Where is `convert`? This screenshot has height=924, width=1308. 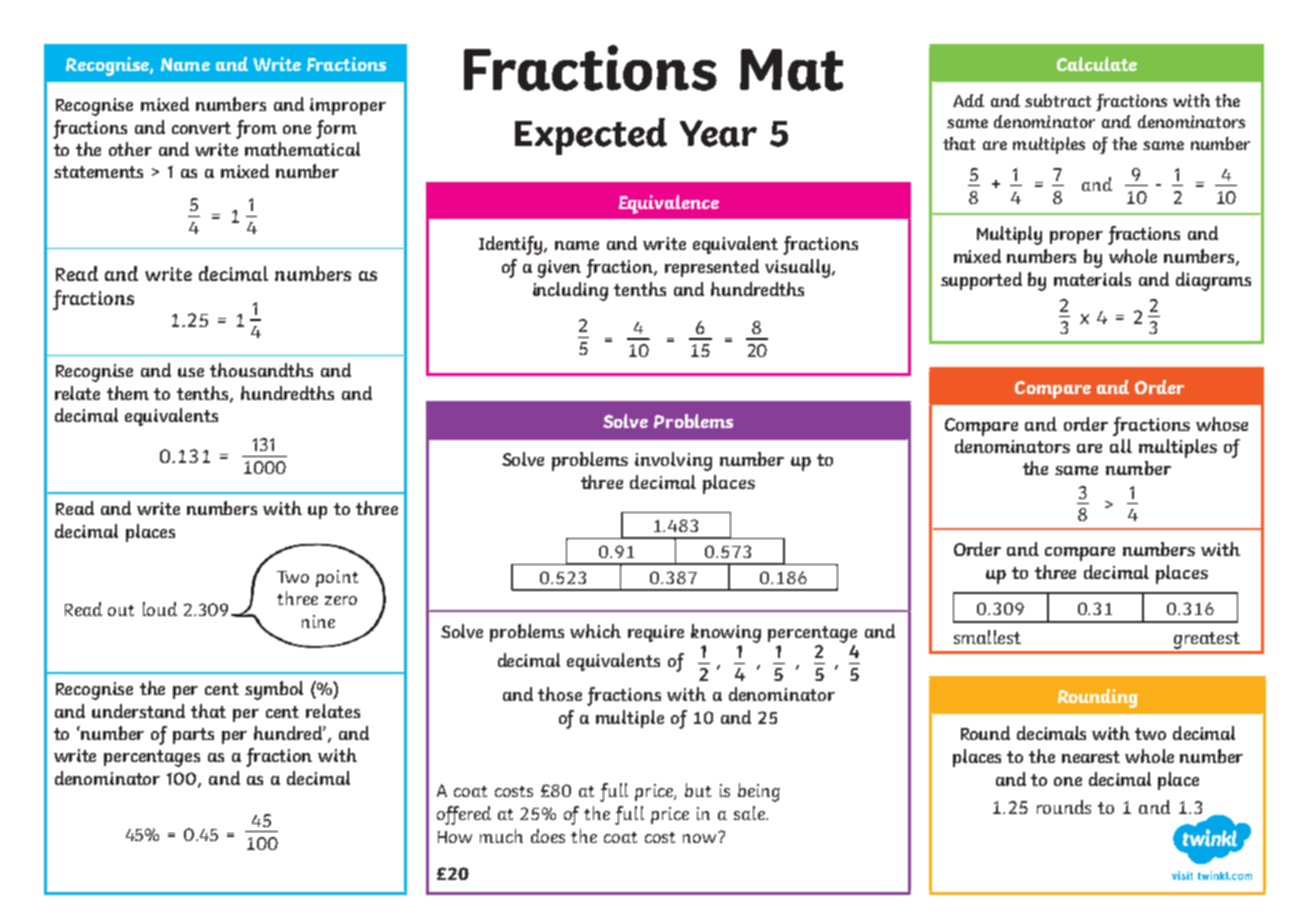
convert is located at coordinates (201, 128).
